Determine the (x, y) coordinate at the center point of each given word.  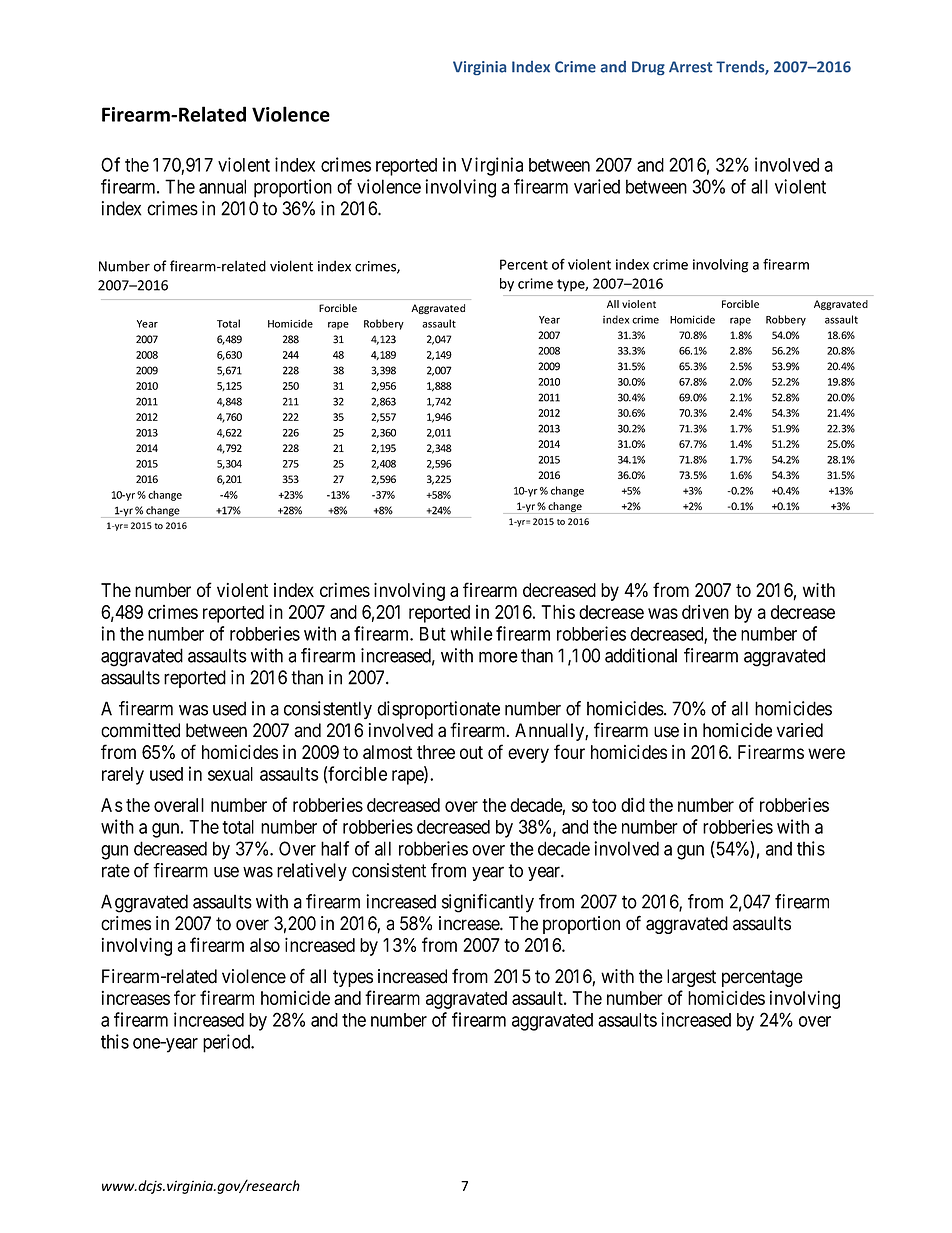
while (471, 633)
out (471, 752)
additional (641, 655)
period (228, 1043)
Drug (648, 68)
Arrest (690, 67)
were (826, 753)
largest (691, 978)
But (433, 634)
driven (705, 612)
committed (140, 730)
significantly (488, 903)
